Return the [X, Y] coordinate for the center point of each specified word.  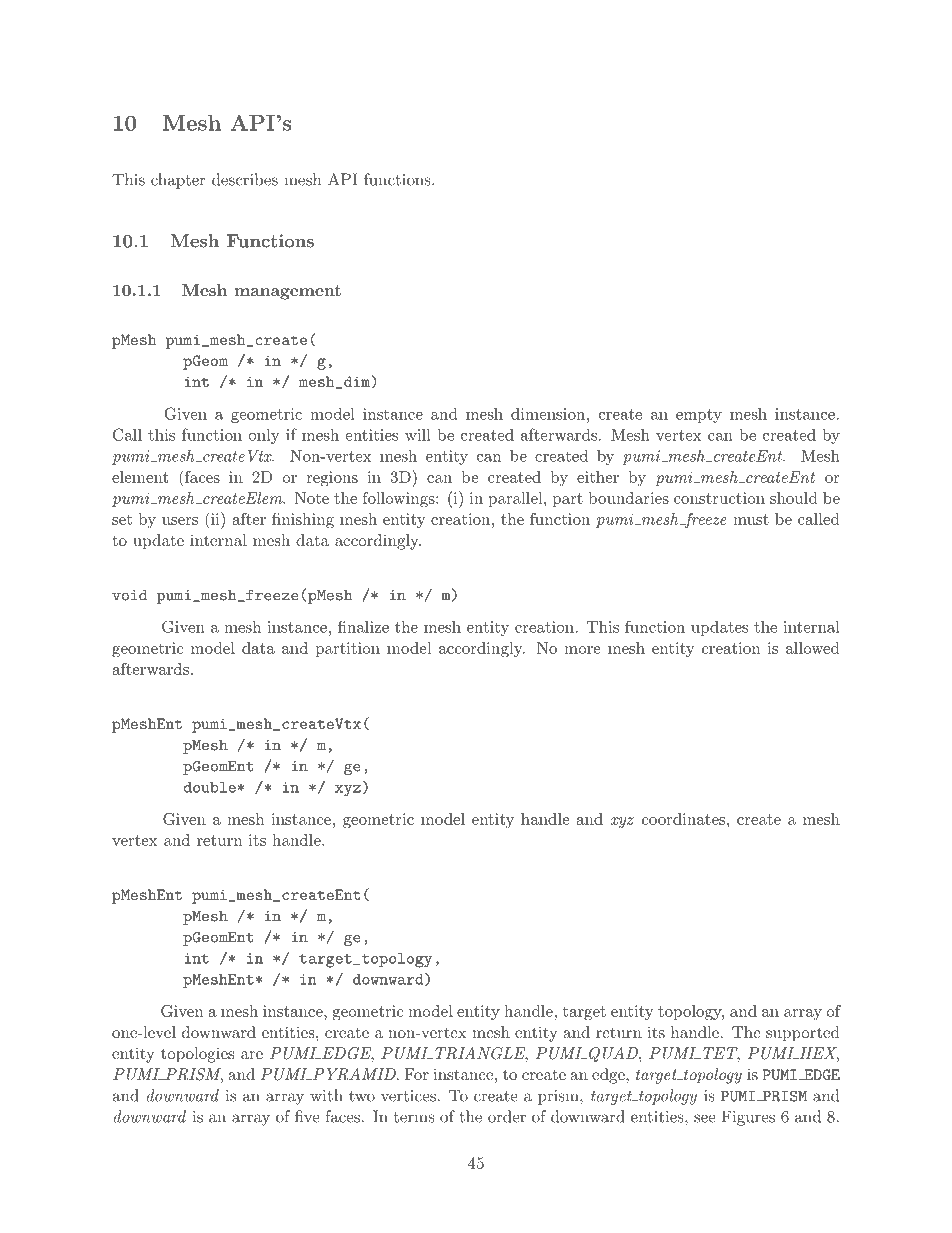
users [180, 521]
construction [719, 498]
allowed [813, 648]
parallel [516, 499]
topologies [197, 1055]
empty [699, 416]
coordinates [683, 819]
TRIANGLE [481, 1054]
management [288, 292]
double [210, 787]
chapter [178, 181]
